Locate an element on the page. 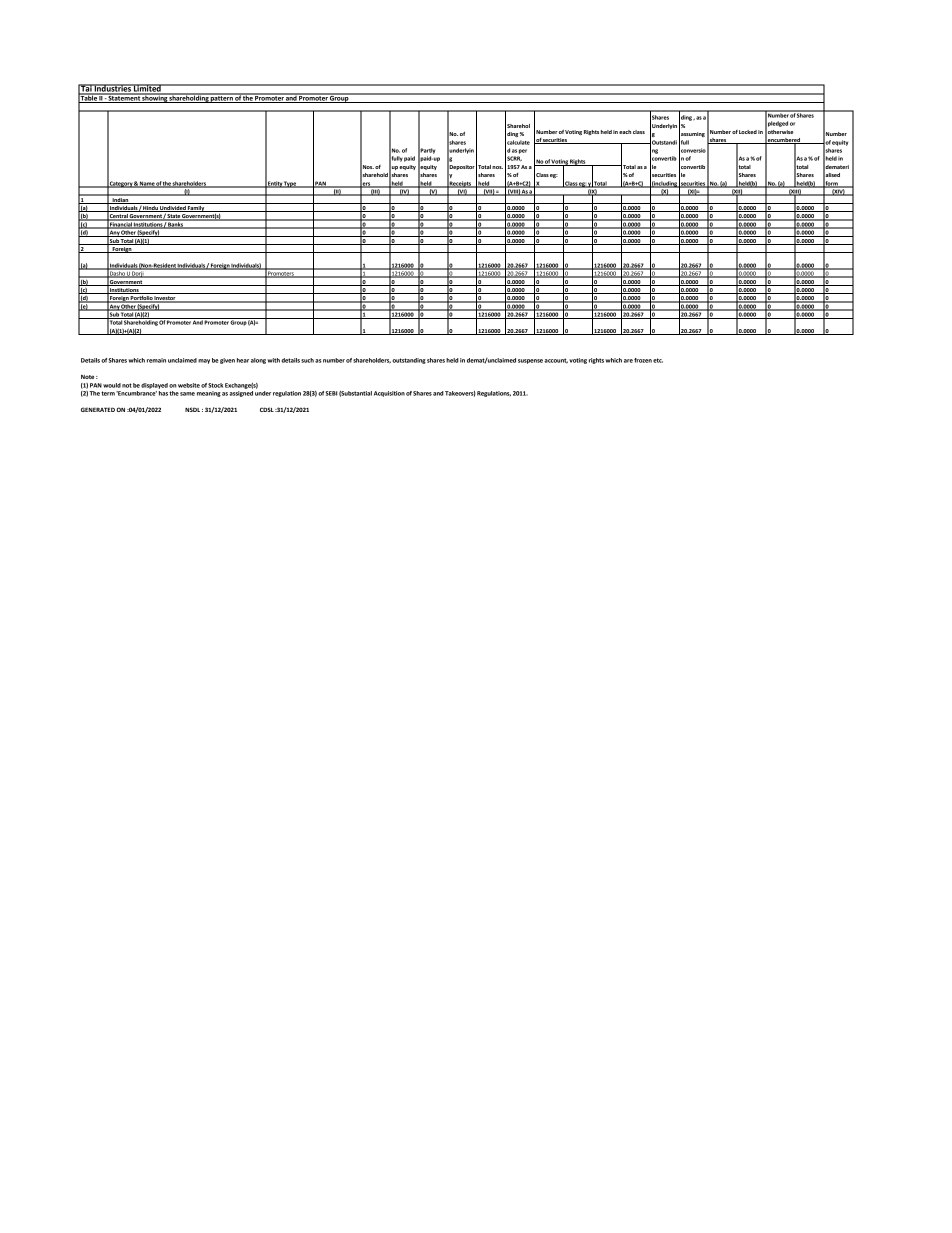  etc is located at coordinates (658, 360).
